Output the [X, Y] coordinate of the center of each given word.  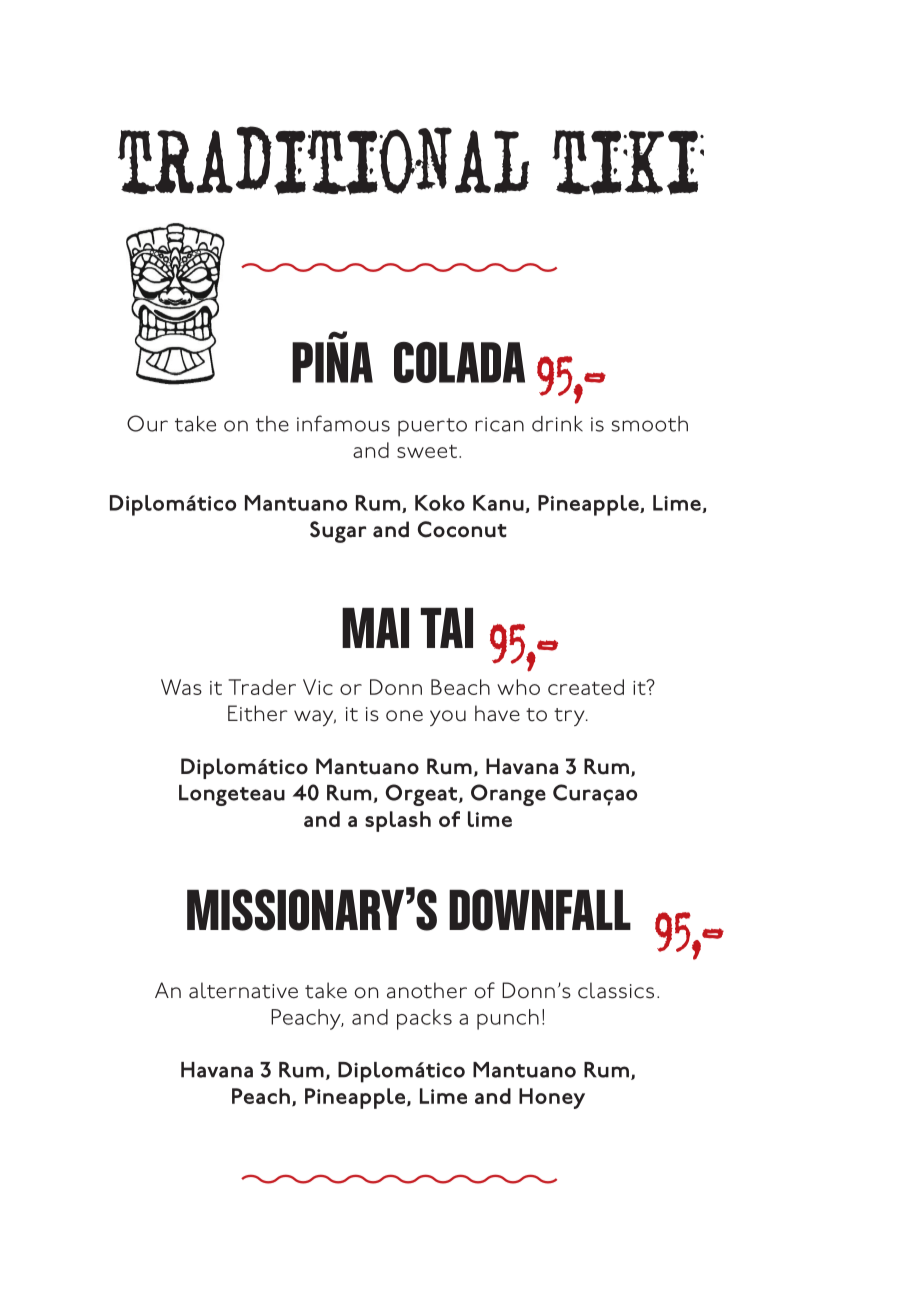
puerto [432, 427]
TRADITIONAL [323, 160]
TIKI [628, 162]
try [570, 717]
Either [258, 713]
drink [557, 424]
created [586, 687]
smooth [650, 424]
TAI [447, 628]
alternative [243, 990]
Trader [262, 687]
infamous [343, 423]
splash [398, 821]
